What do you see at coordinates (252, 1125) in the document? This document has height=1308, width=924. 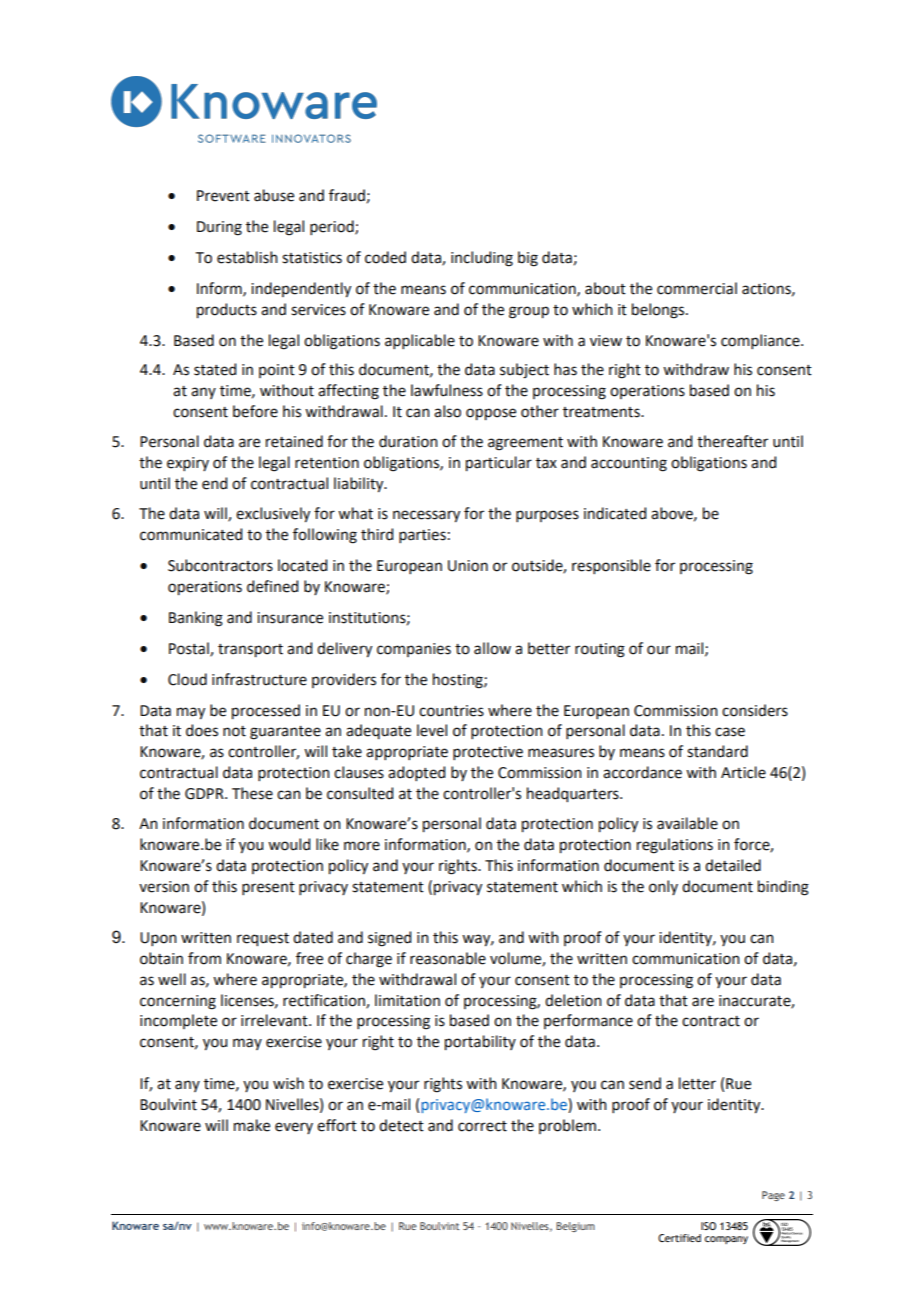 I see `make` at bounding box center [252, 1125].
